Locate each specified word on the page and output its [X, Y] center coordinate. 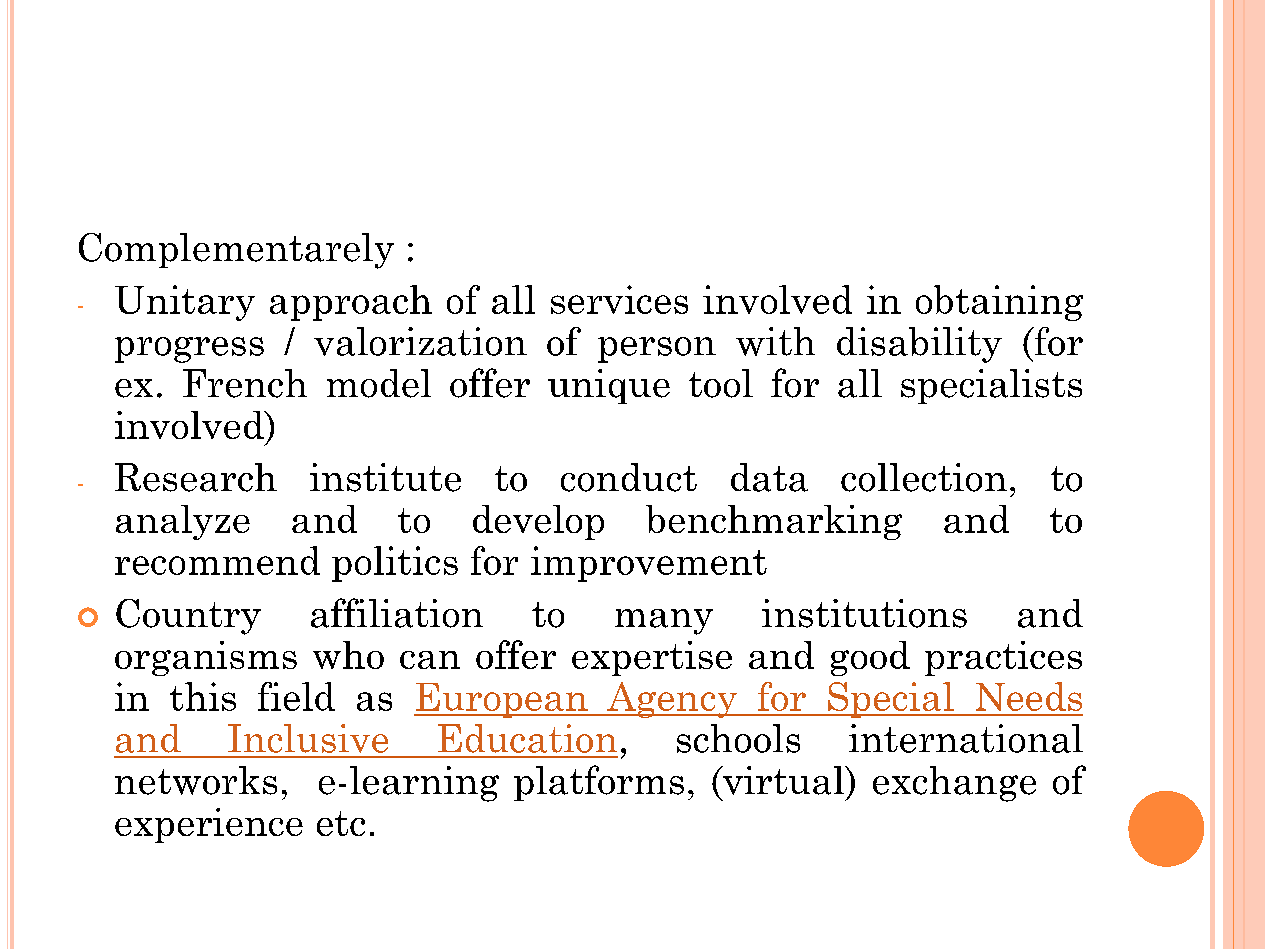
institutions [864, 613]
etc [341, 823]
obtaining [999, 303]
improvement [649, 564]
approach [351, 303]
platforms [599, 783]
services [619, 299]
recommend [217, 560]
